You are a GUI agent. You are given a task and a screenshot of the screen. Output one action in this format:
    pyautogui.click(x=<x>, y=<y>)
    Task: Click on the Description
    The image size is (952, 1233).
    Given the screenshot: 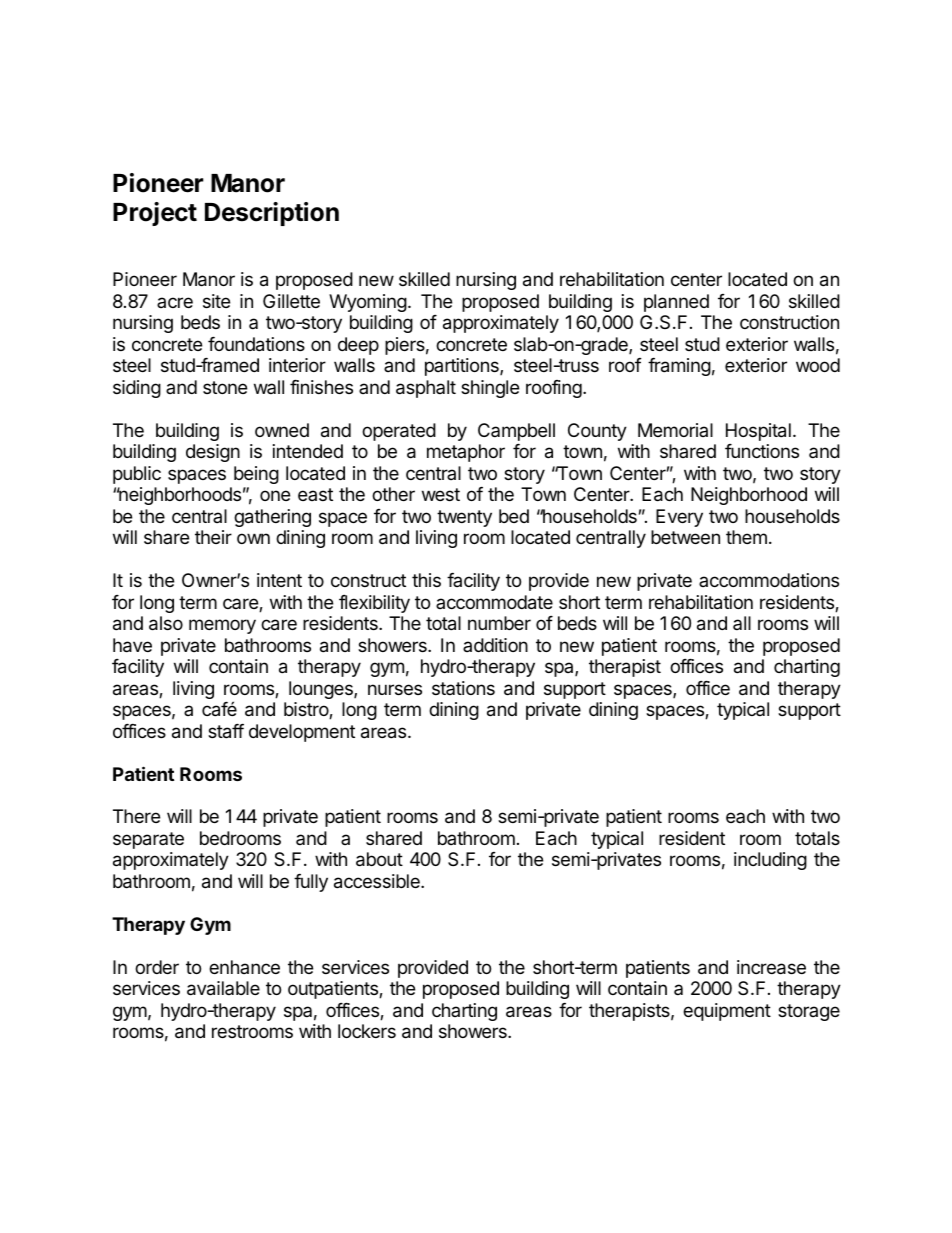 What is the action you would take?
    pyautogui.click(x=272, y=214)
